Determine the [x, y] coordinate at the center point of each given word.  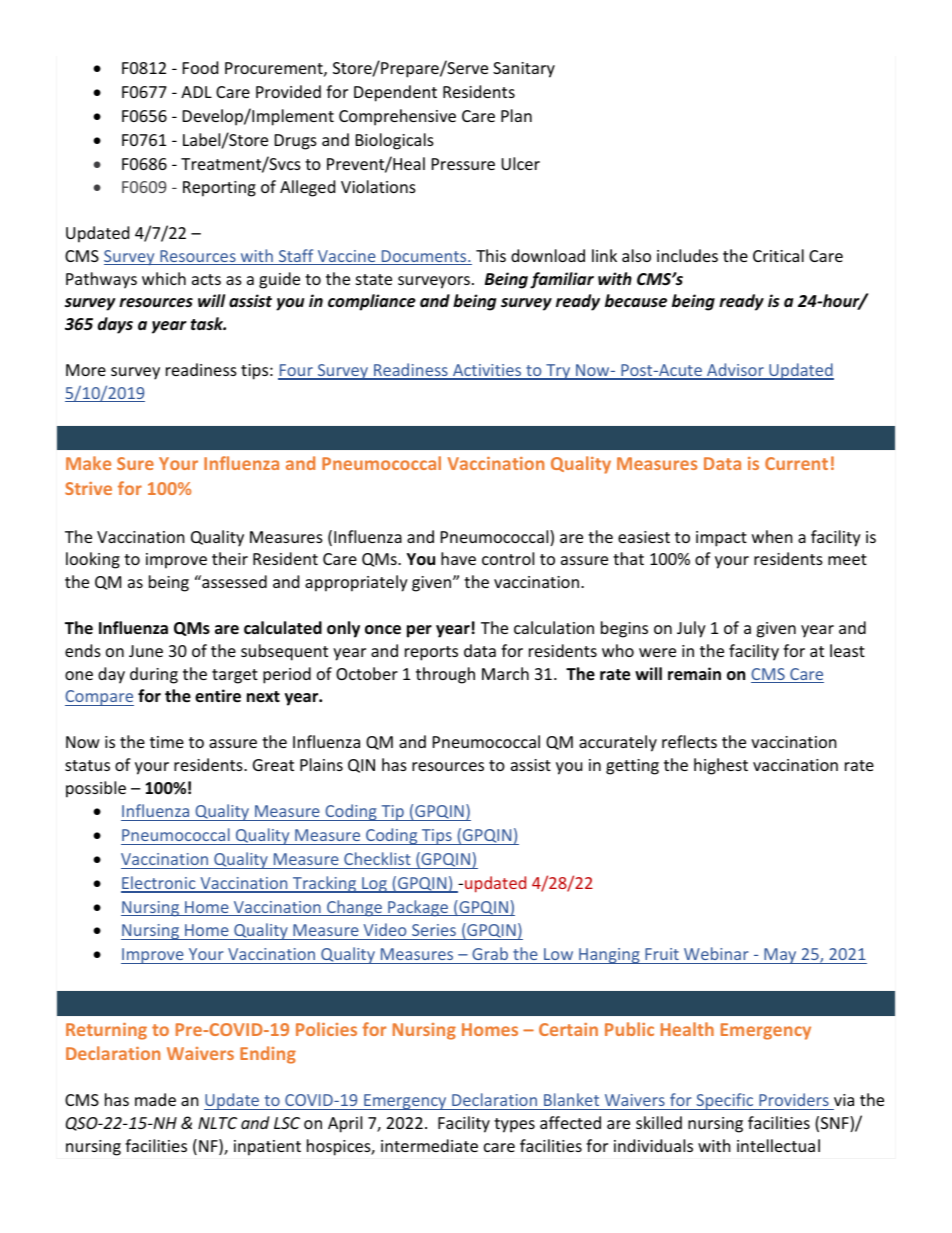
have [458, 558]
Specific [725, 1101]
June [146, 651]
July [691, 629]
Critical [778, 255]
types [514, 1125]
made [155, 1099]
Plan [516, 115]
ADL [196, 92]
